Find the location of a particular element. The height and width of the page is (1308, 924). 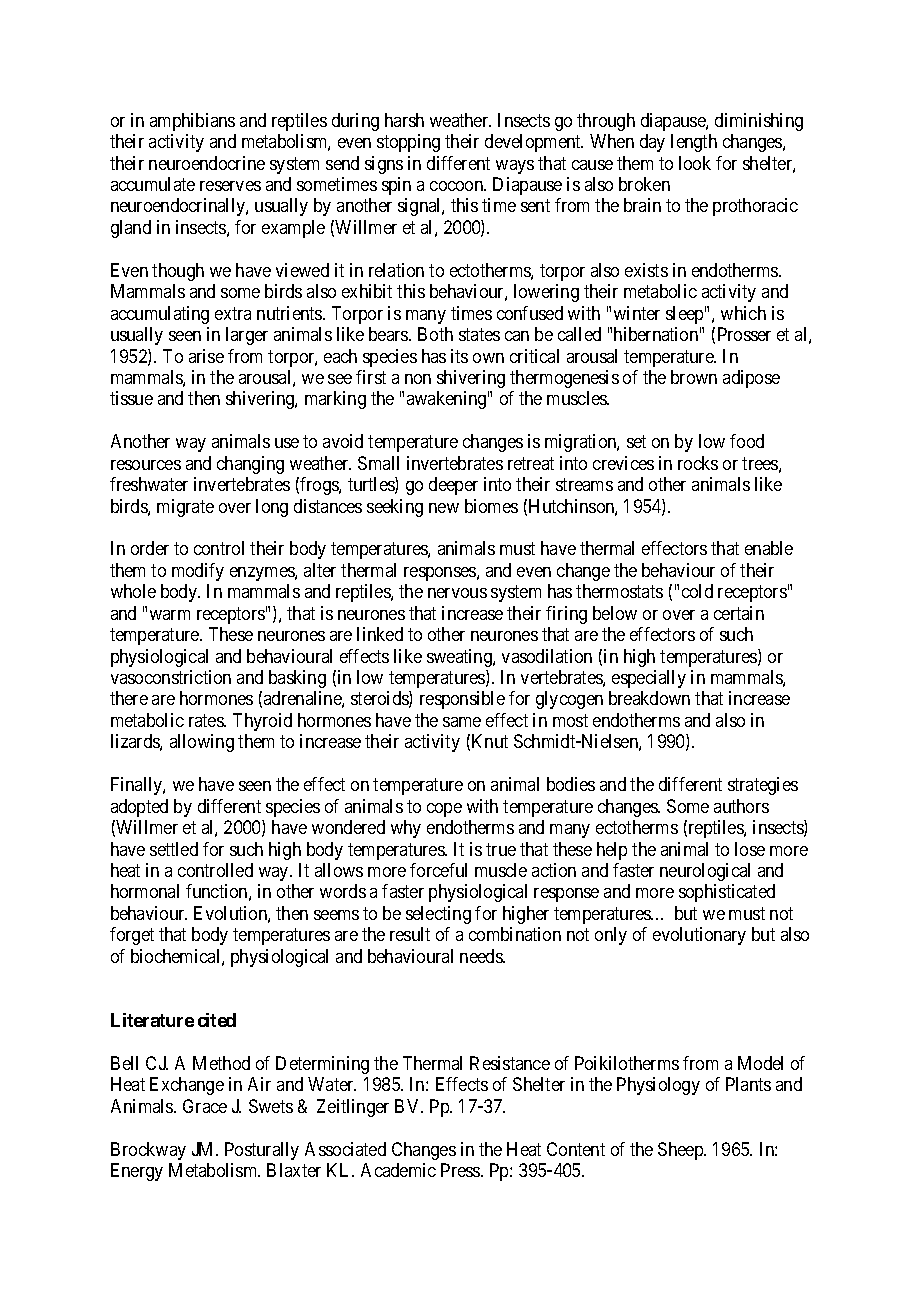

Grace is located at coordinates (205, 1106).
